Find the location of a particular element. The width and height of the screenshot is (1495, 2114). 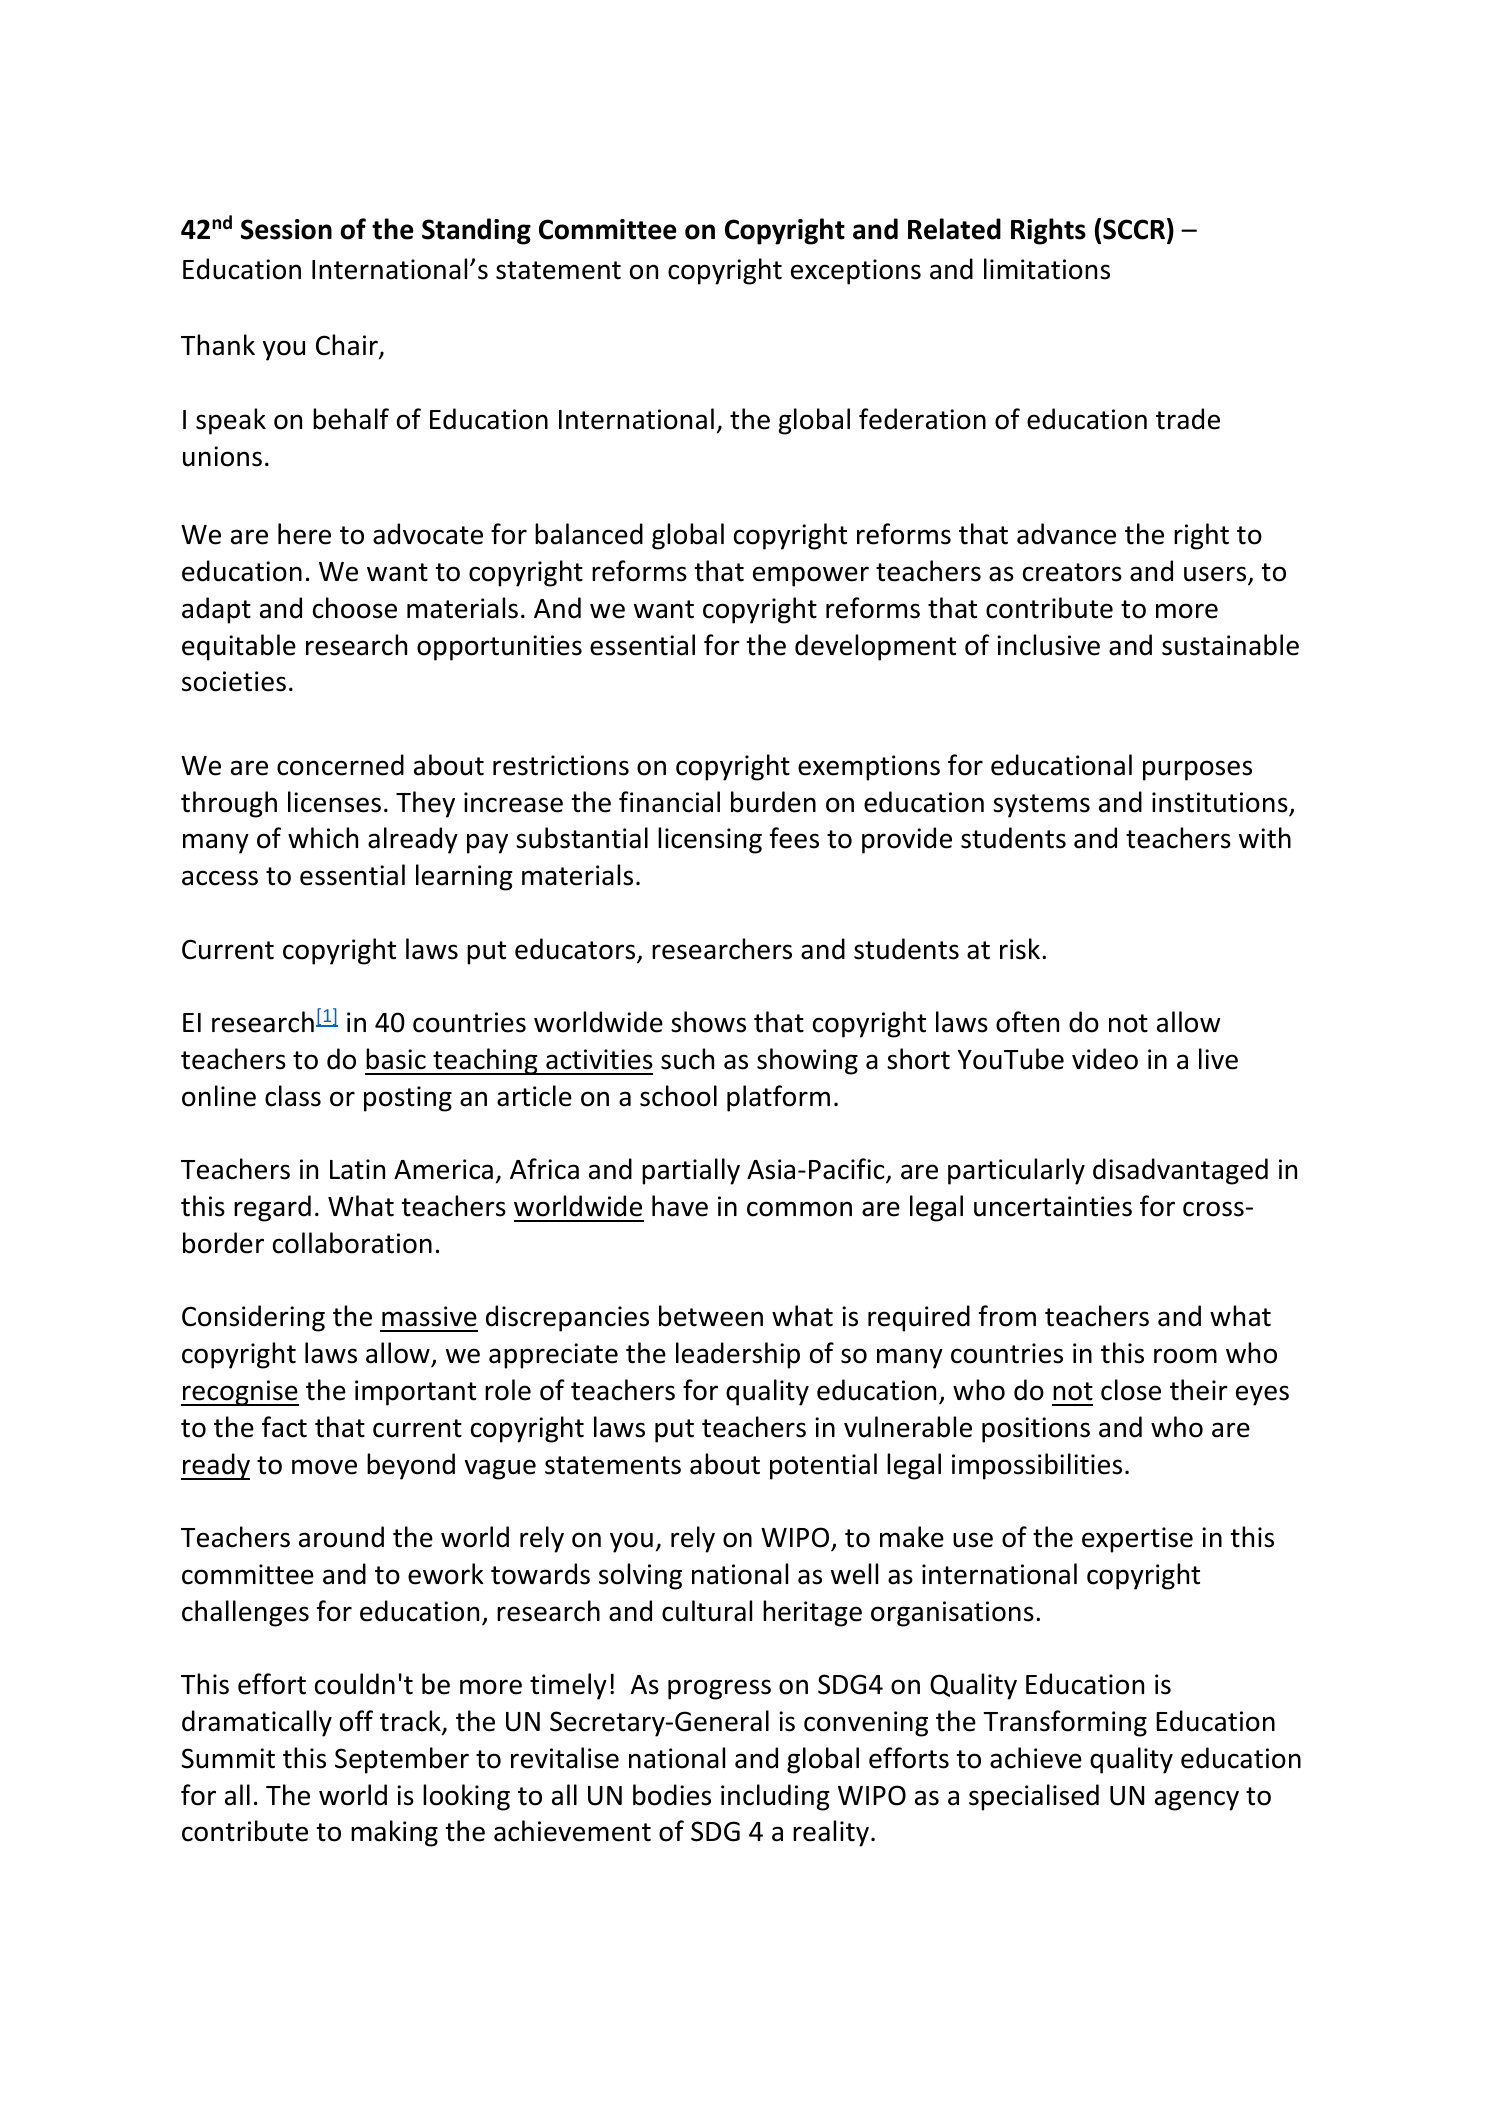

exceptions is located at coordinates (856, 272).
